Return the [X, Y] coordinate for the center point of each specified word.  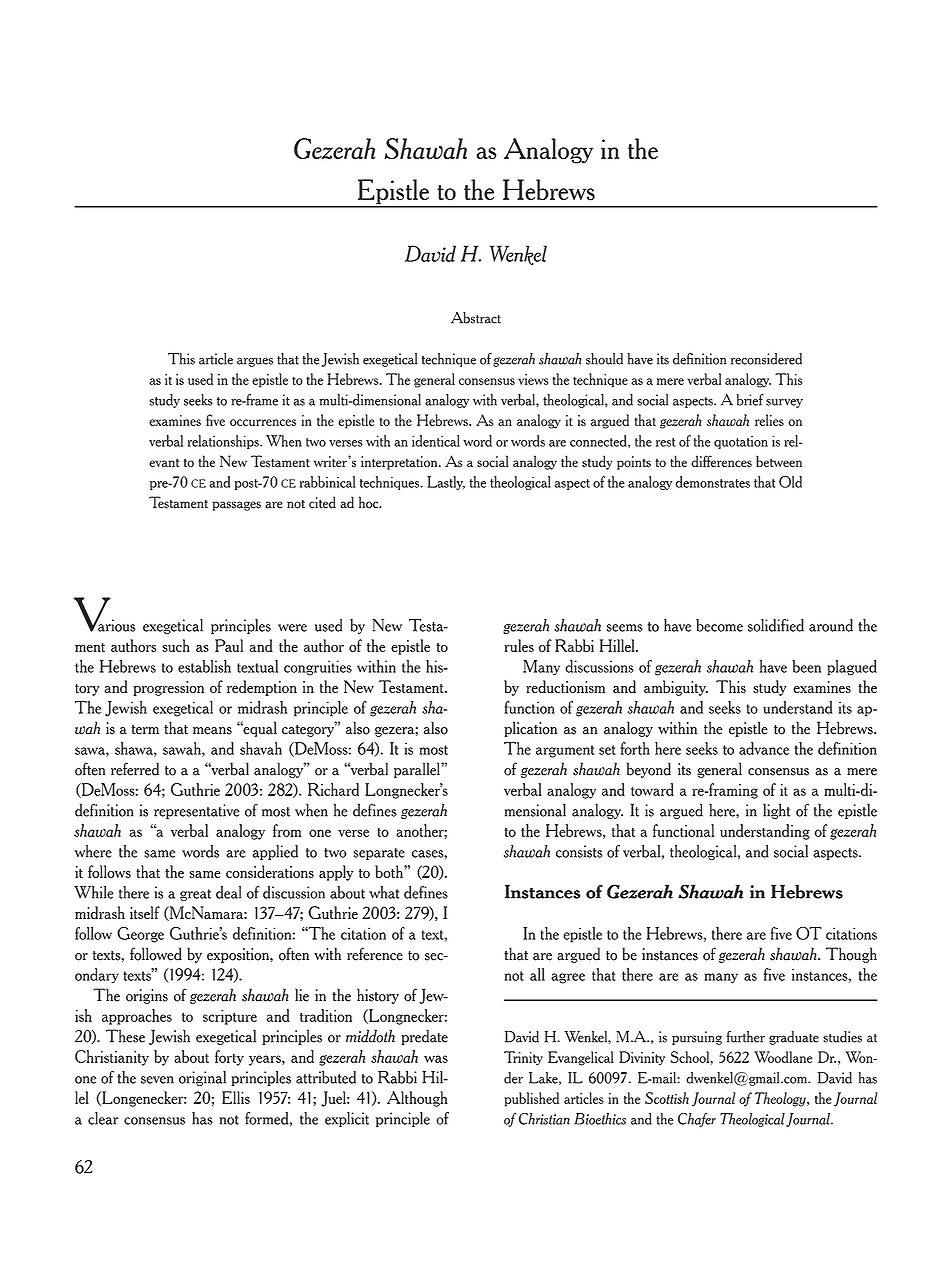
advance [764, 748]
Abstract [476, 318]
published [531, 1099]
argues [255, 362]
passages [236, 506]
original [202, 1078]
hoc [370, 502]
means [212, 731]
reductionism [565, 686]
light [776, 811]
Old [790, 482]
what [384, 892]
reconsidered [766, 359]
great [195, 895]
